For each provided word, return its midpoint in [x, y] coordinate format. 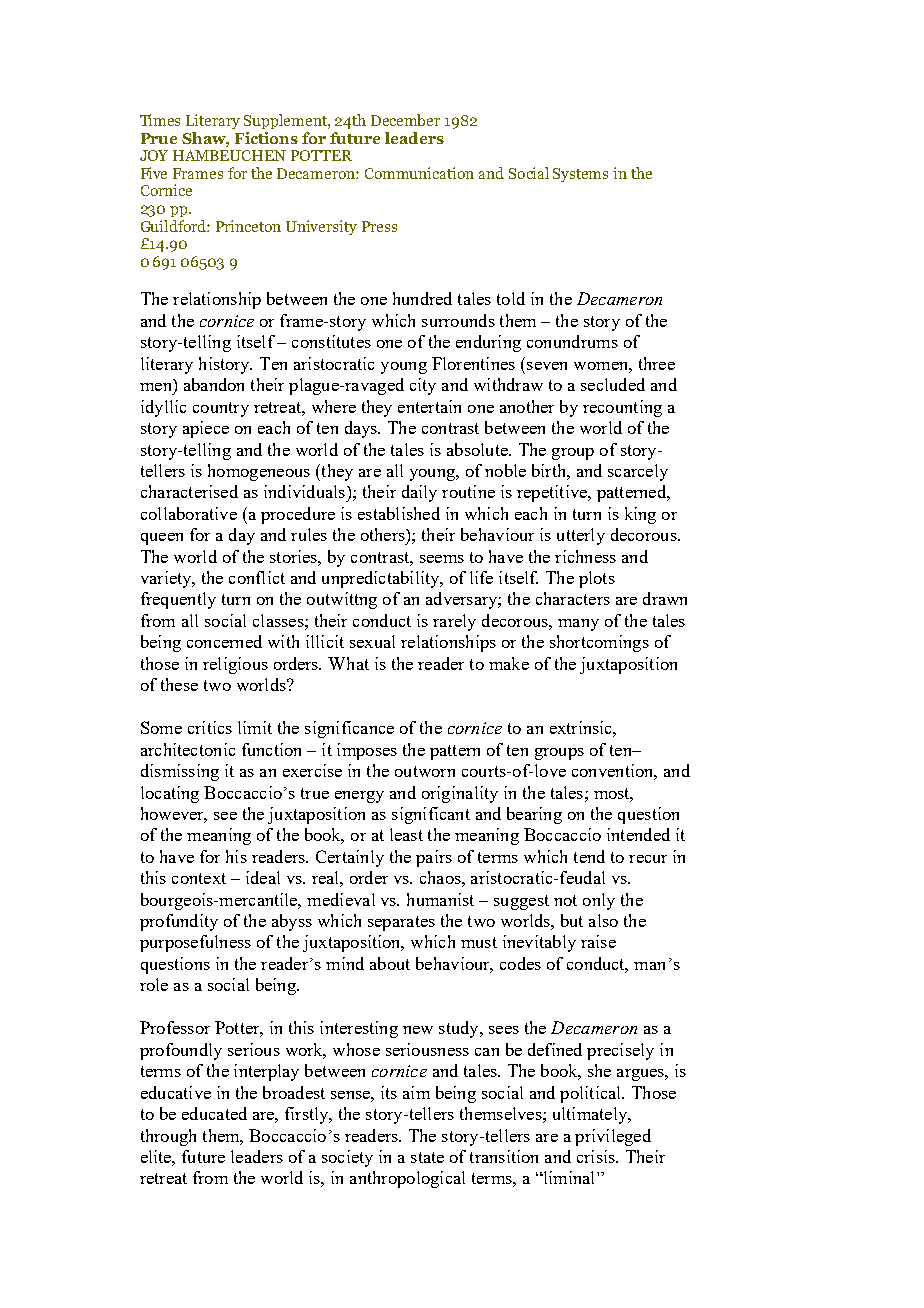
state [427, 1157]
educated [214, 1113]
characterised [189, 491]
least [406, 834]
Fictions [266, 138]
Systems [580, 175]
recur [648, 859]
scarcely [638, 472]
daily [419, 493]
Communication [419, 173]
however [174, 815]
